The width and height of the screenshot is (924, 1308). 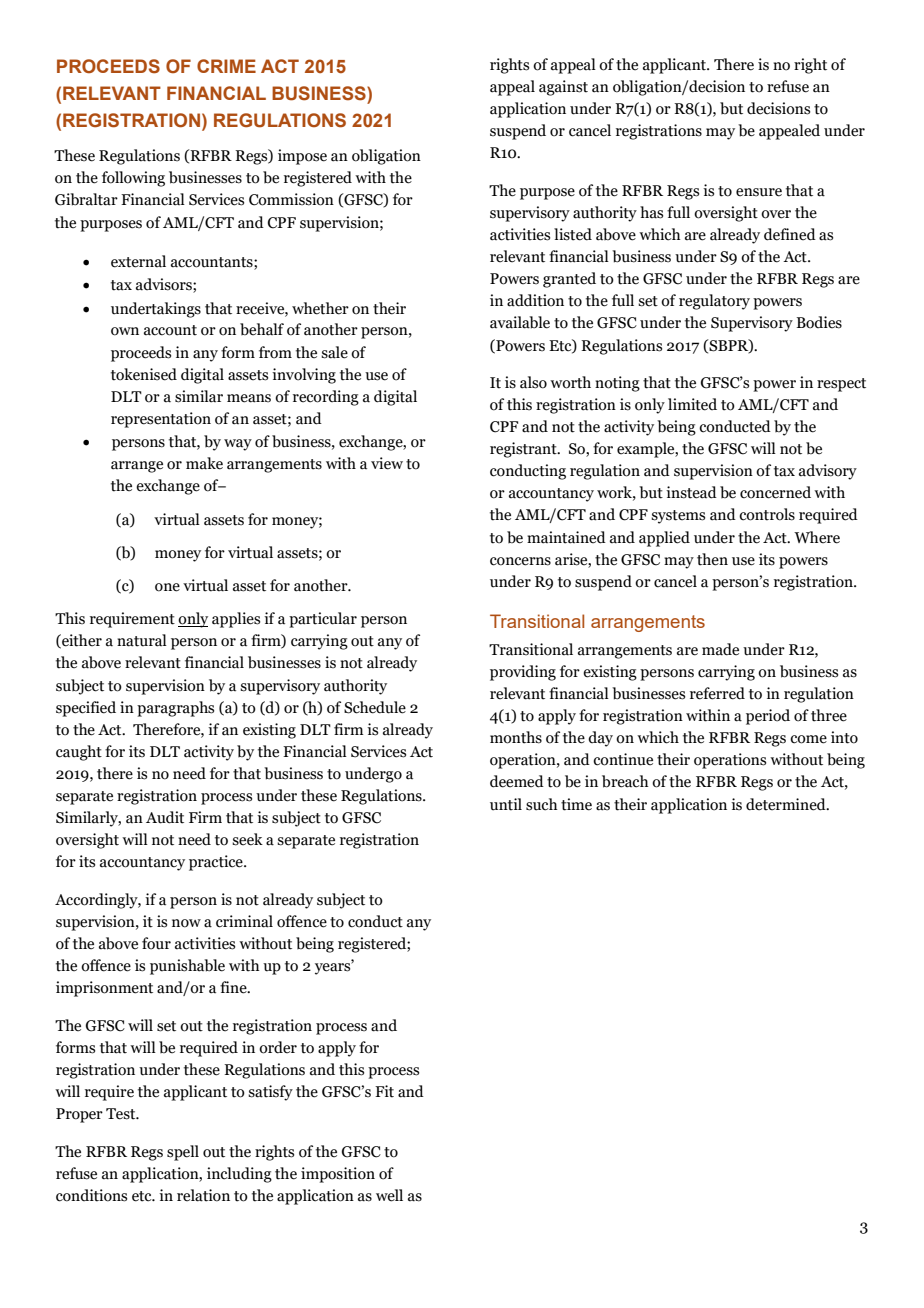 What do you see at coordinates (165, 817) in the screenshot?
I see `Audit` at bounding box center [165, 817].
